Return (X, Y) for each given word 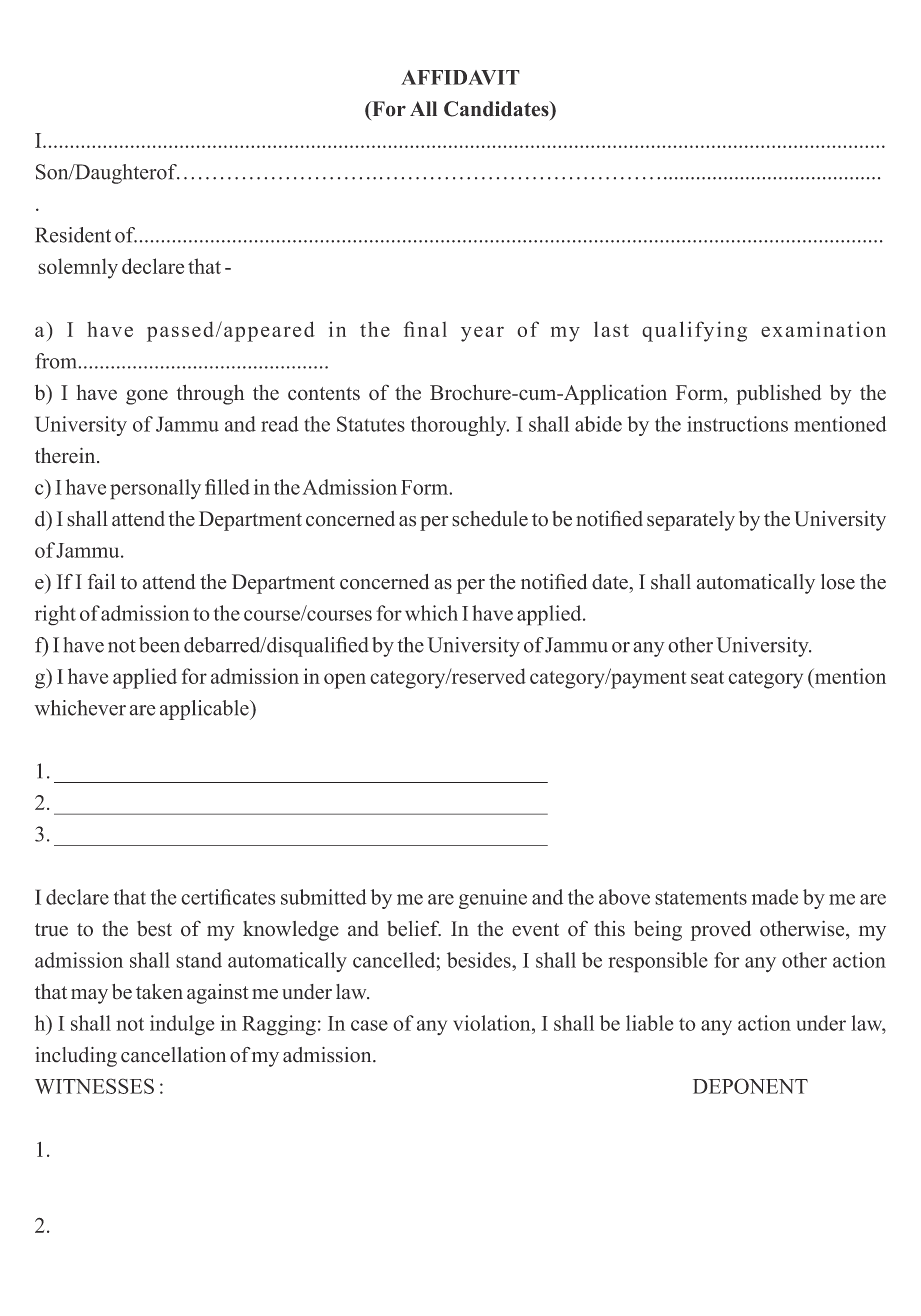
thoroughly (460, 426)
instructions (737, 424)
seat (707, 677)
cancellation (173, 1055)
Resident (73, 235)
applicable (205, 710)
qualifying (694, 331)
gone (147, 397)
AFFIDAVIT (460, 77)
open (345, 681)
